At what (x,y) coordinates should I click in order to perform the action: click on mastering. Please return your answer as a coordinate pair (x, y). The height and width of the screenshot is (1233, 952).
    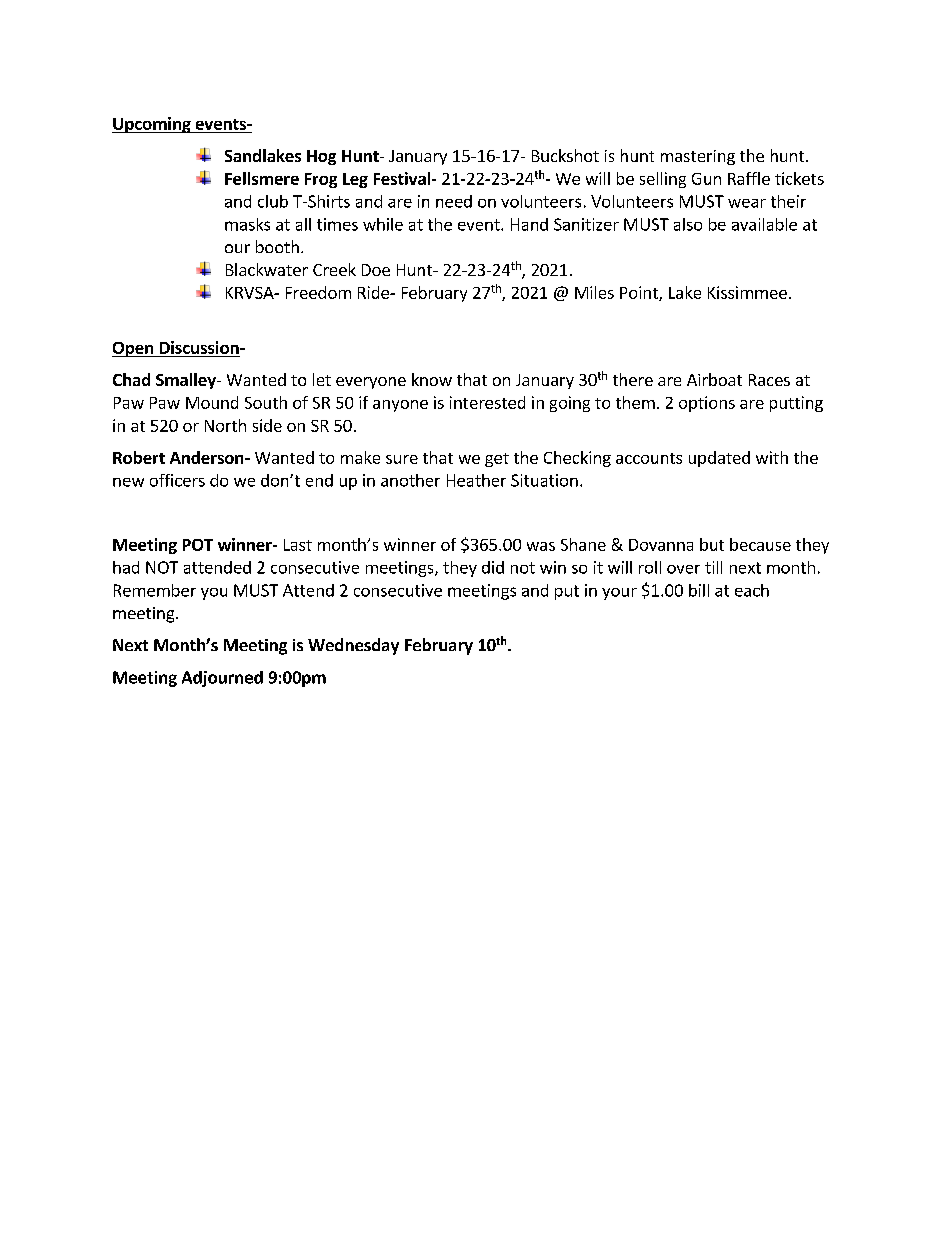
    Looking at the image, I should click on (698, 157).
